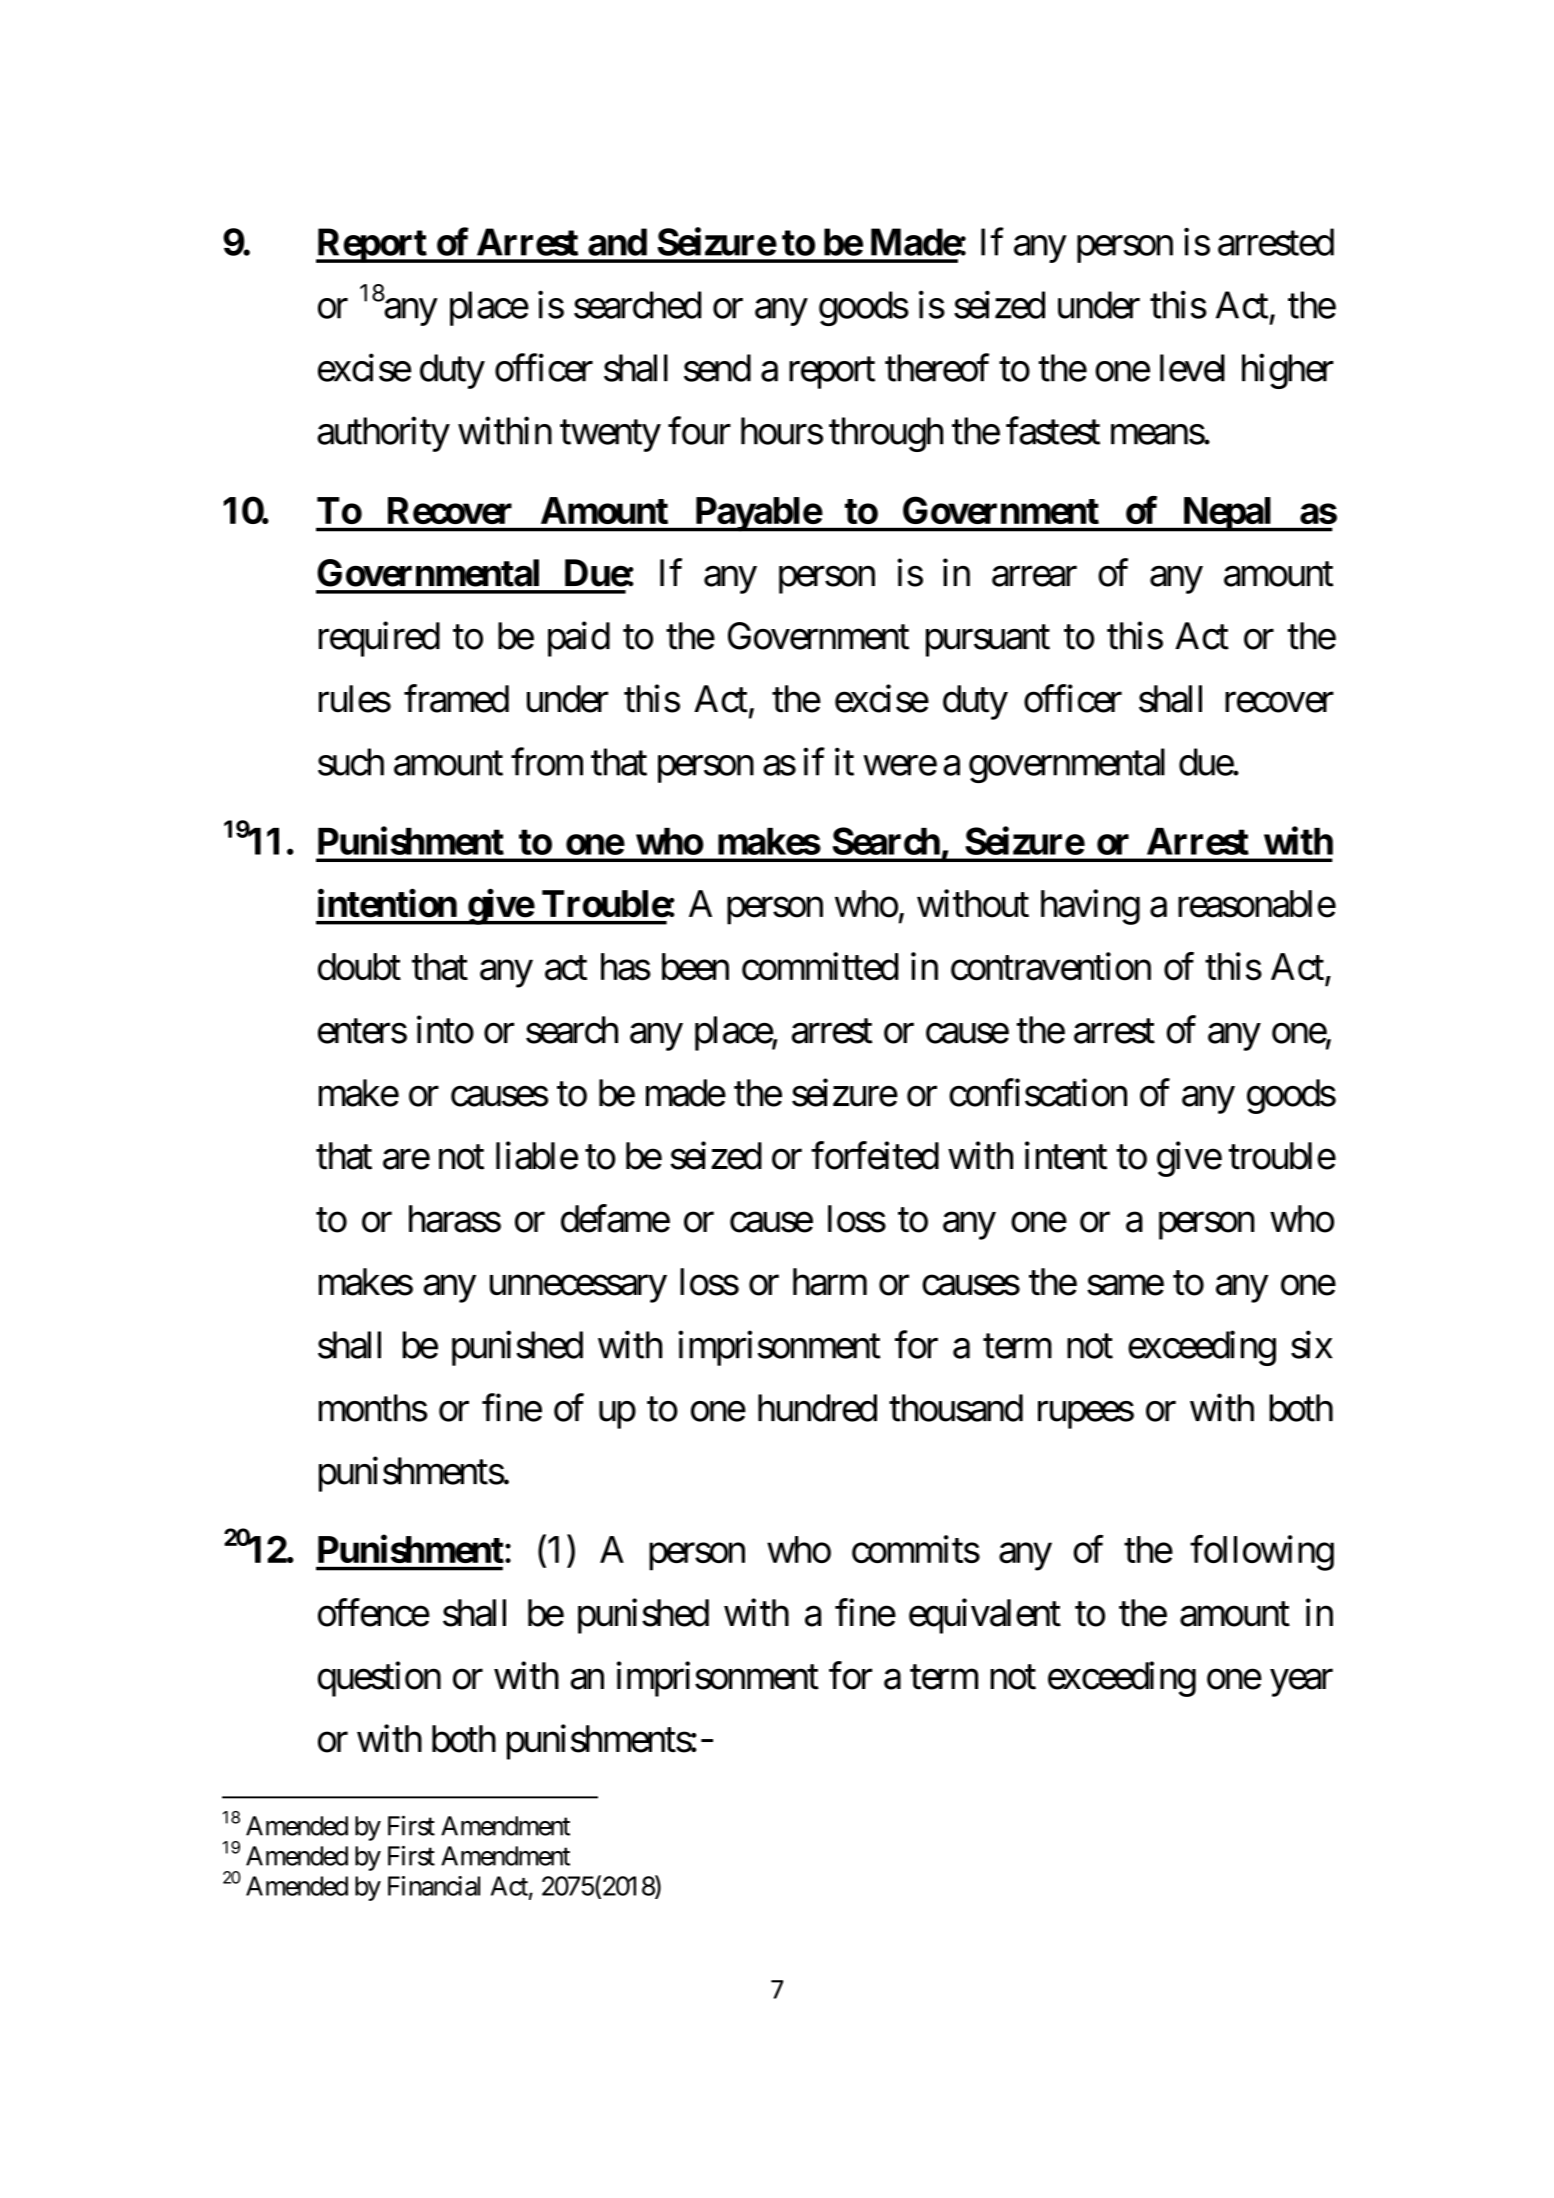  What do you see at coordinates (830, 1282) in the image?
I see `harm` at bounding box center [830, 1282].
